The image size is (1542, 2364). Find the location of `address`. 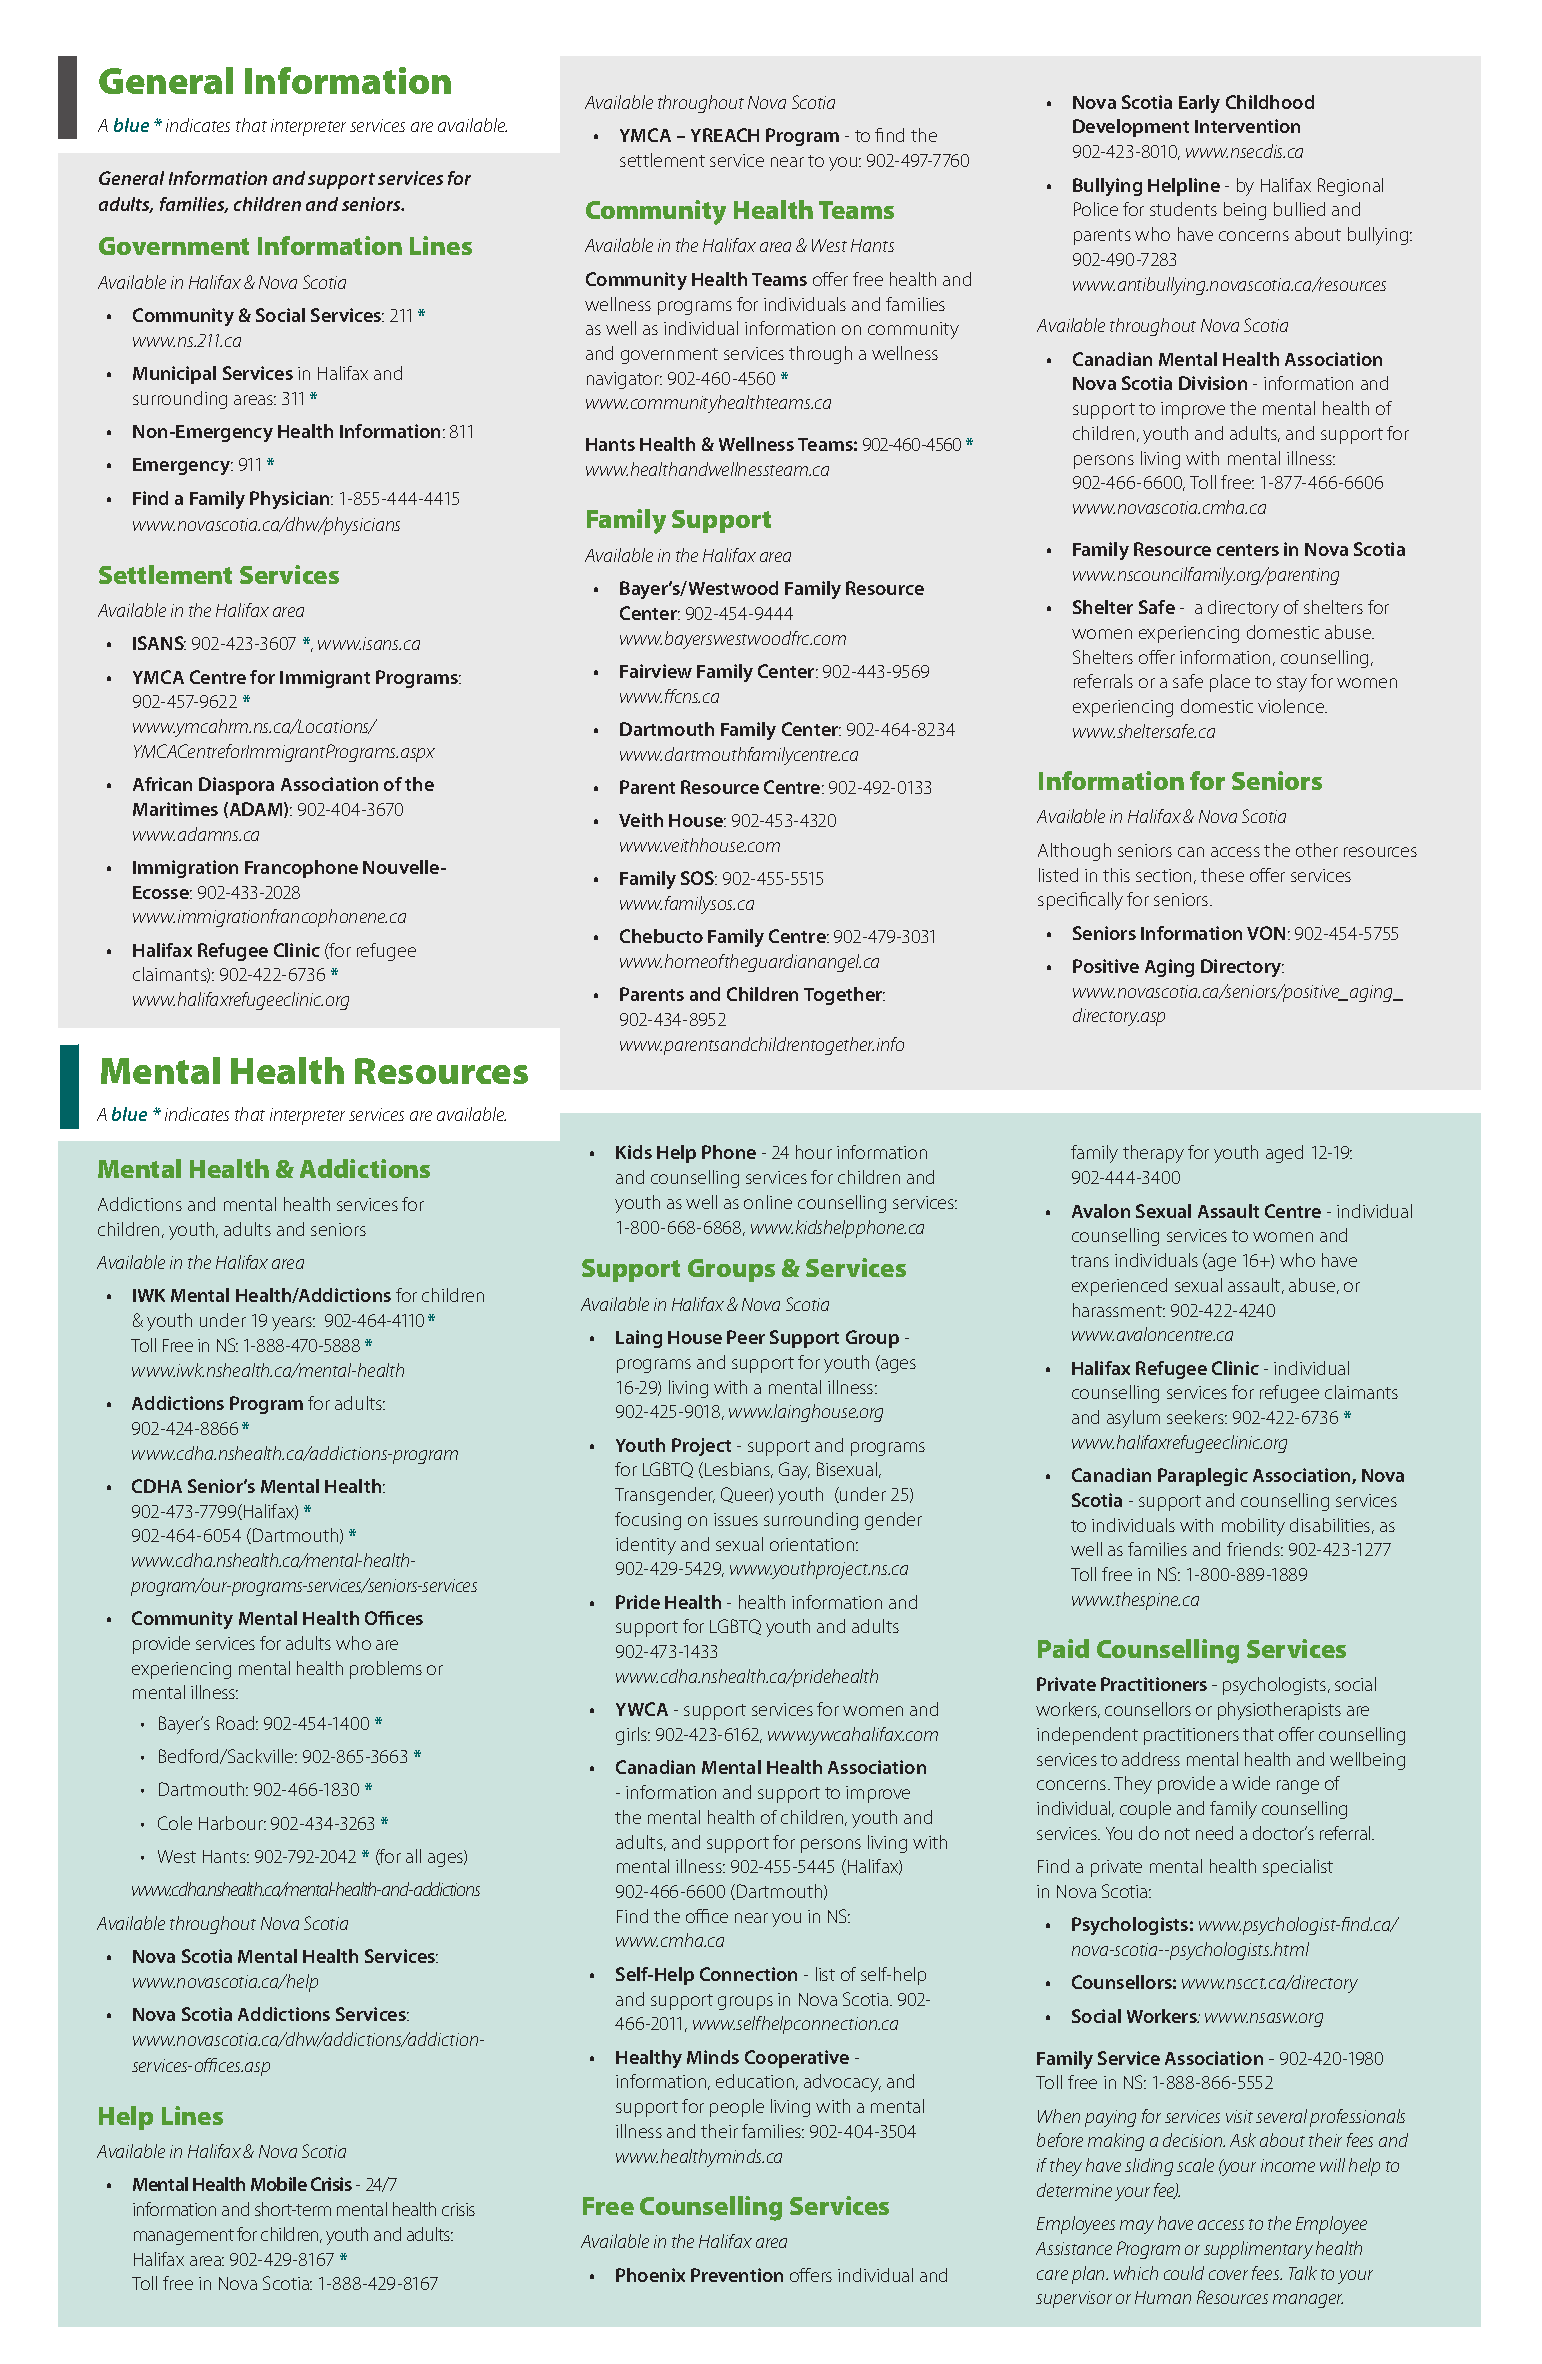

address is located at coordinates (1151, 1759).
